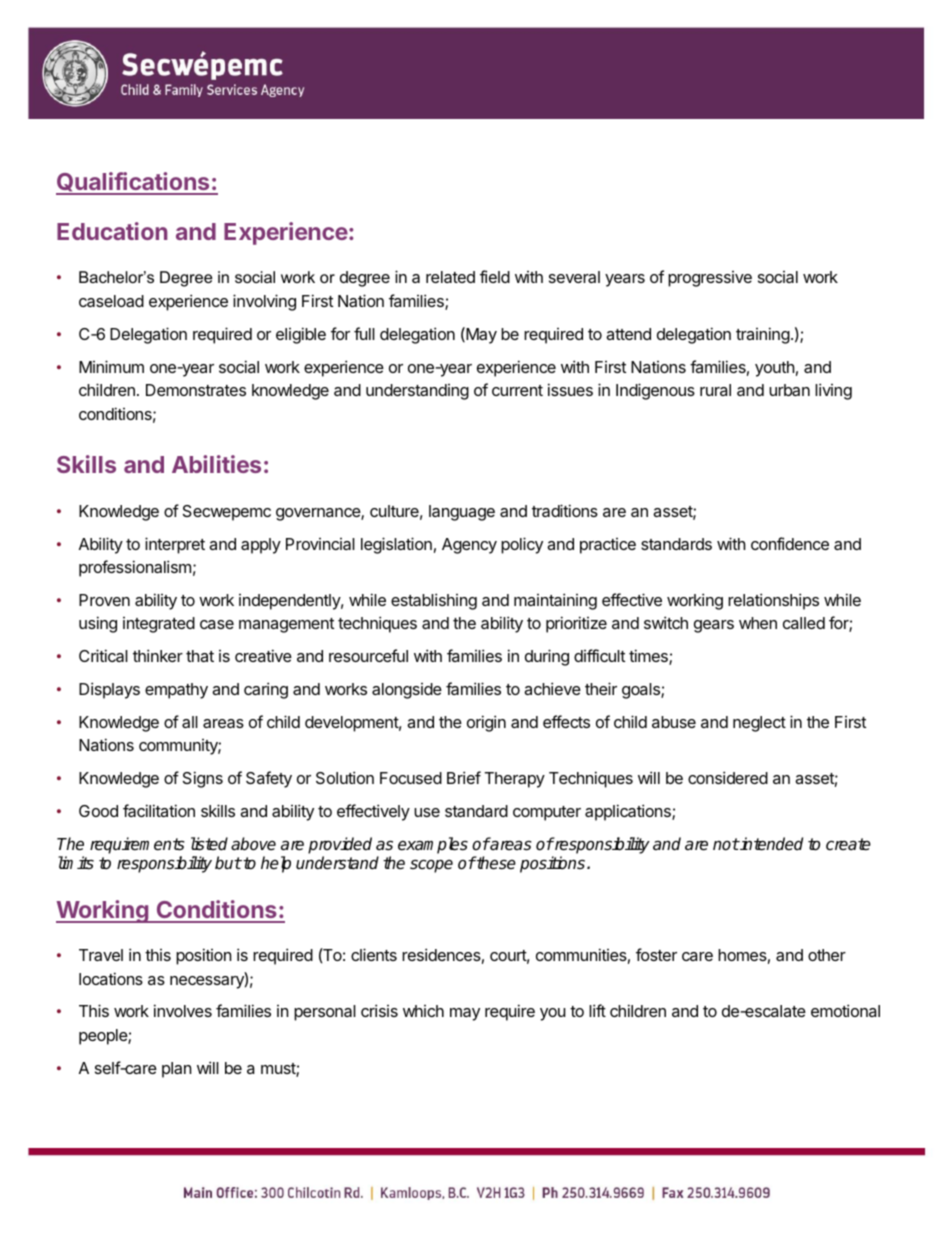 This screenshot has height=1233, width=952. I want to click on examples, so click(433, 845).
